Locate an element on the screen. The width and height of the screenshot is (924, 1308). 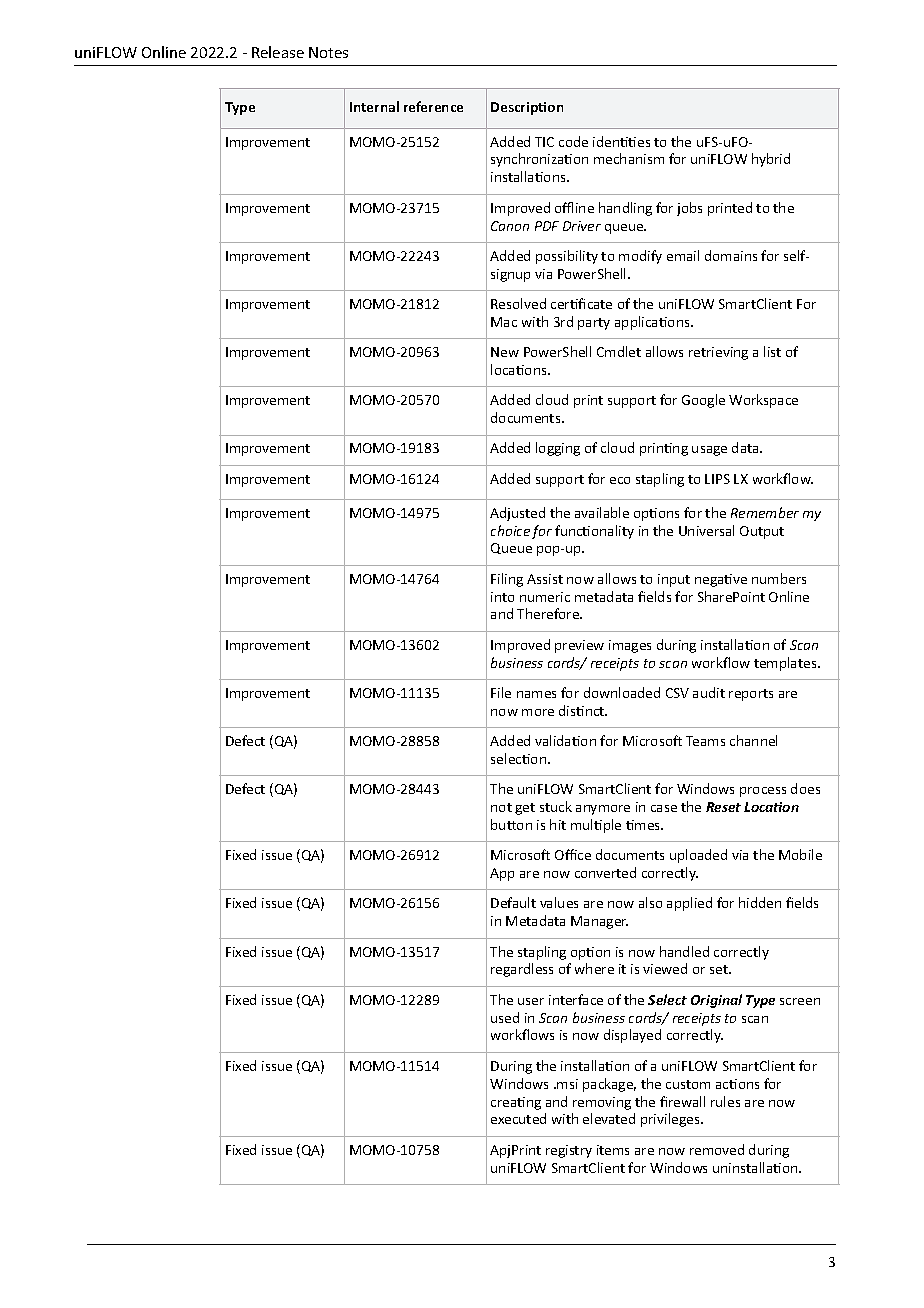
creating is located at coordinates (516, 1103).
